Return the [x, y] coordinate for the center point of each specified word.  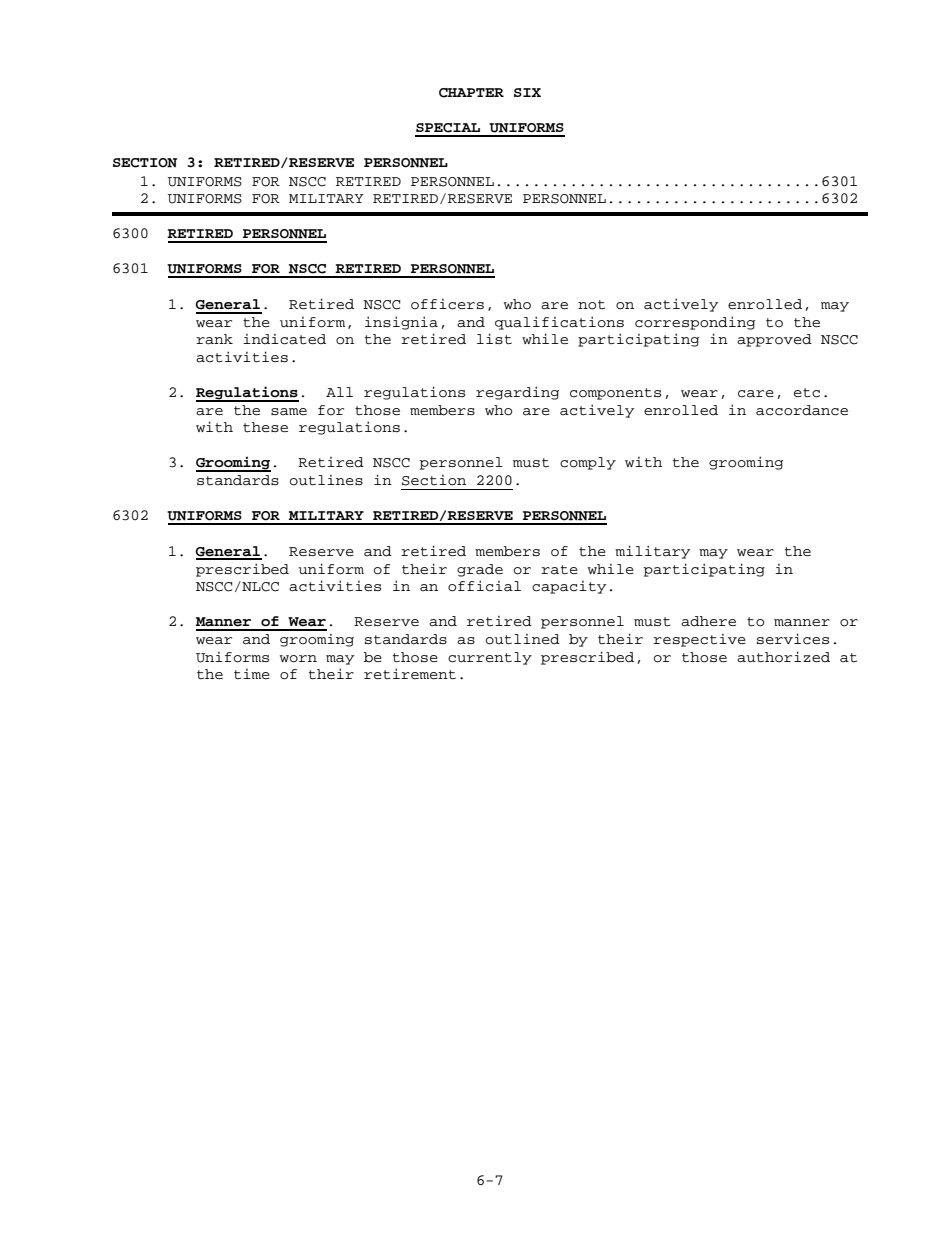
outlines [326, 480]
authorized [783, 657]
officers [447, 304]
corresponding [695, 323]
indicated [284, 339]
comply [588, 463]
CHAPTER [471, 93]
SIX [527, 92]
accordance [802, 410]
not [591, 305]
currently [490, 658]
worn [298, 659]
